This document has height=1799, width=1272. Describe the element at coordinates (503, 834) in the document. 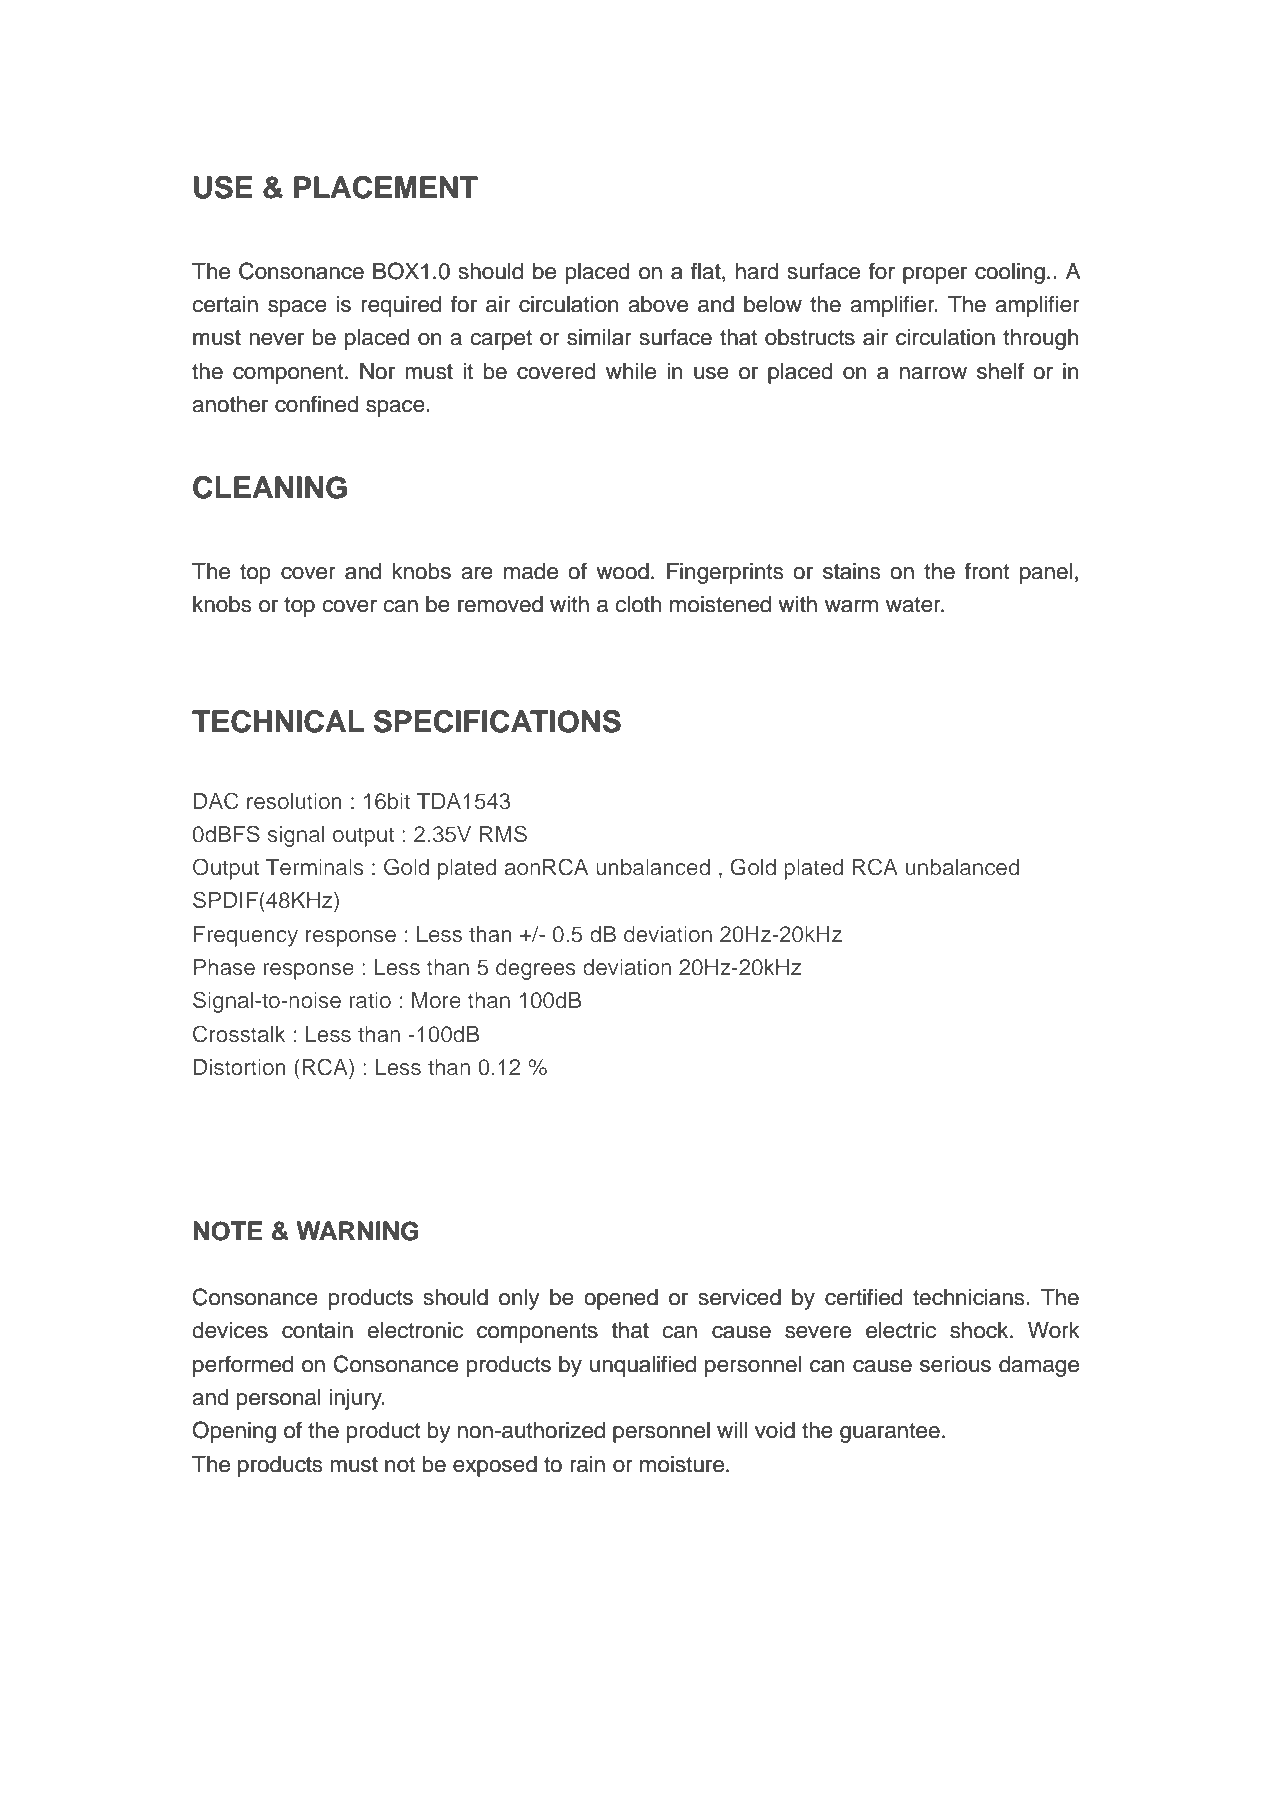

I see `RMS` at that location.
